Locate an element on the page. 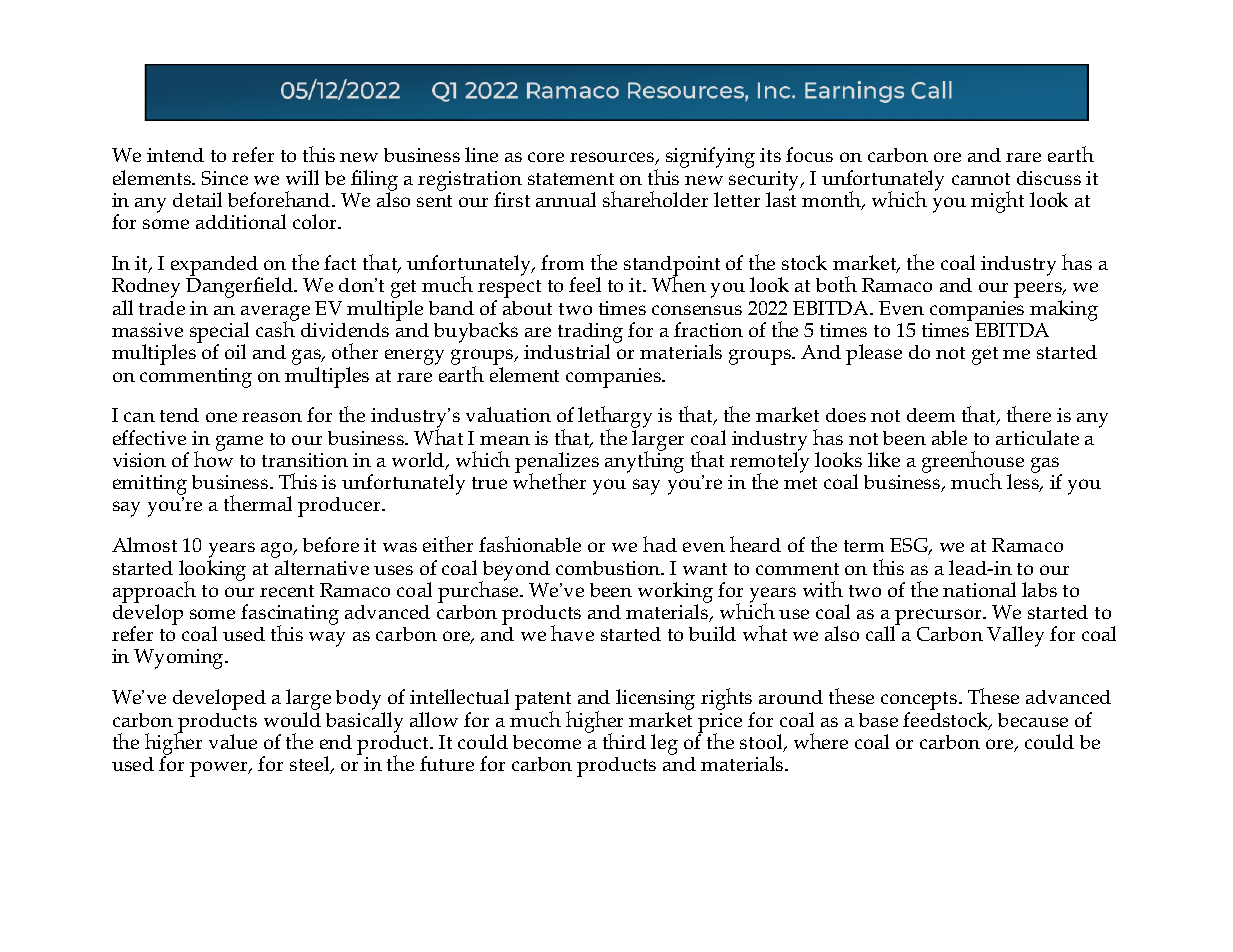 The height and width of the document is (952, 1233). combustion is located at coordinates (609, 568).
